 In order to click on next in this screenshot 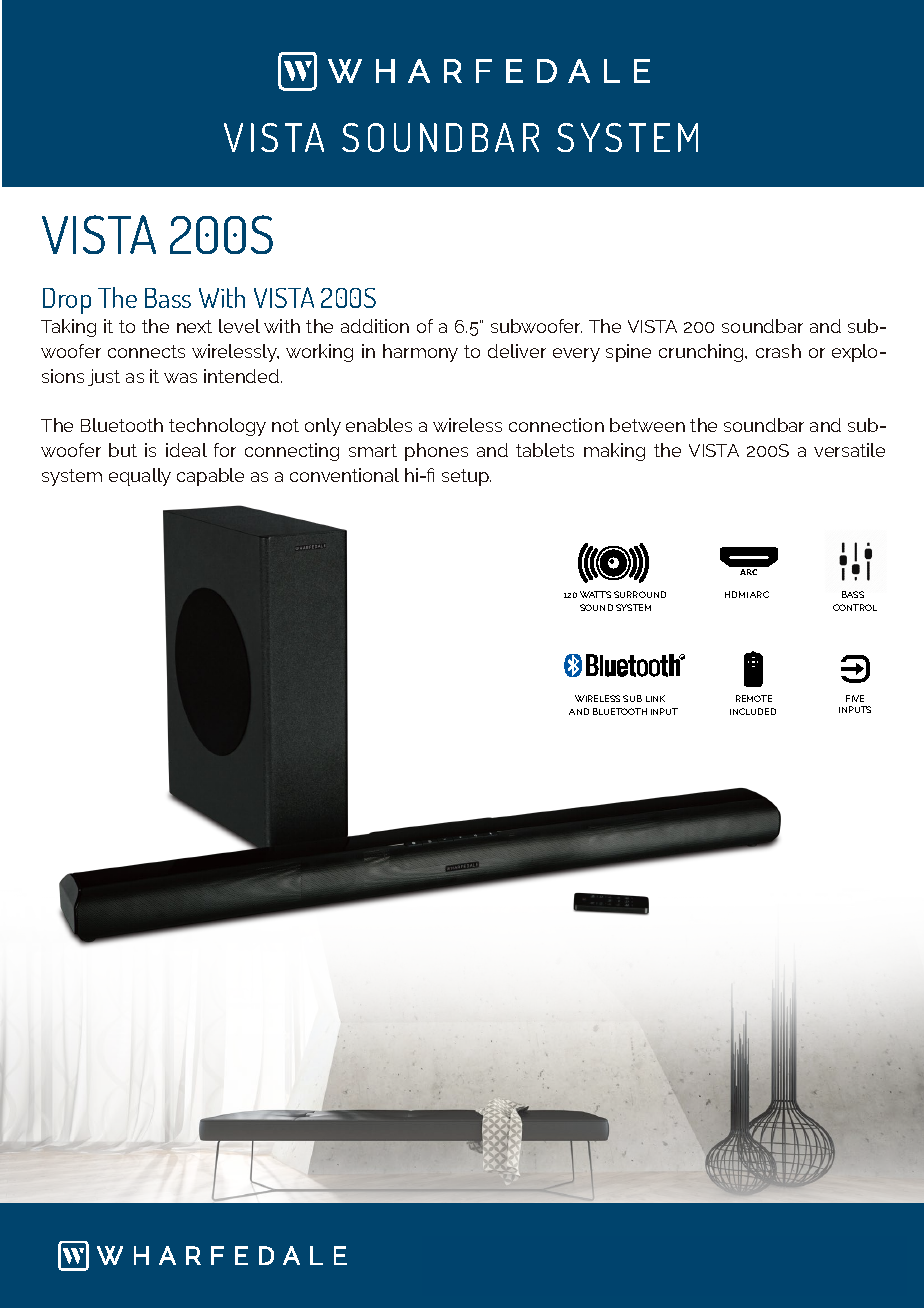, I will do `click(194, 326)`.
